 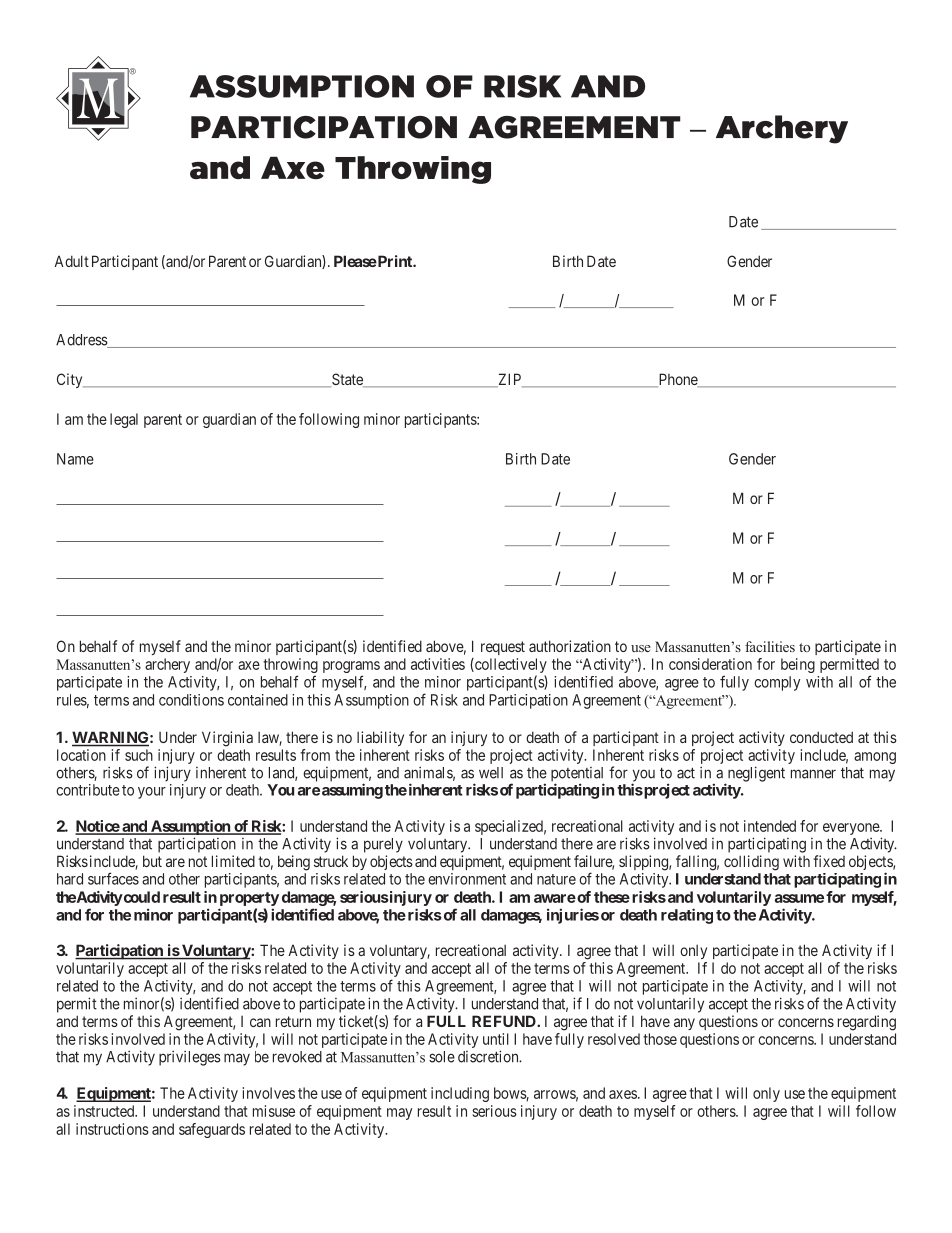 What do you see at coordinates (438, 664) in the document?
I see `activities` at bounding box center [438, 664].
